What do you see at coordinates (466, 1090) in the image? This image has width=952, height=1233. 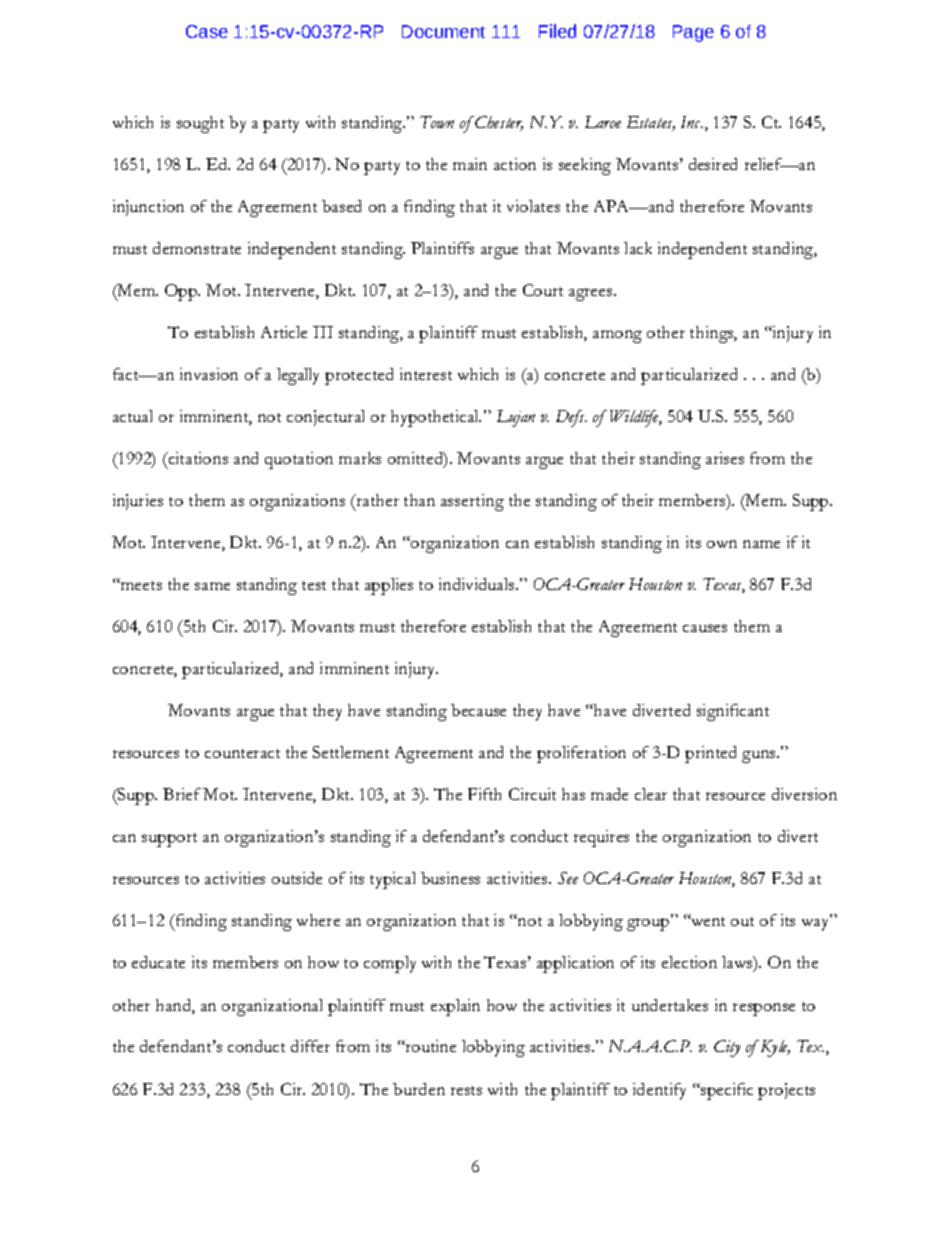 I see `rests` at bounding box center [466, 1090].
